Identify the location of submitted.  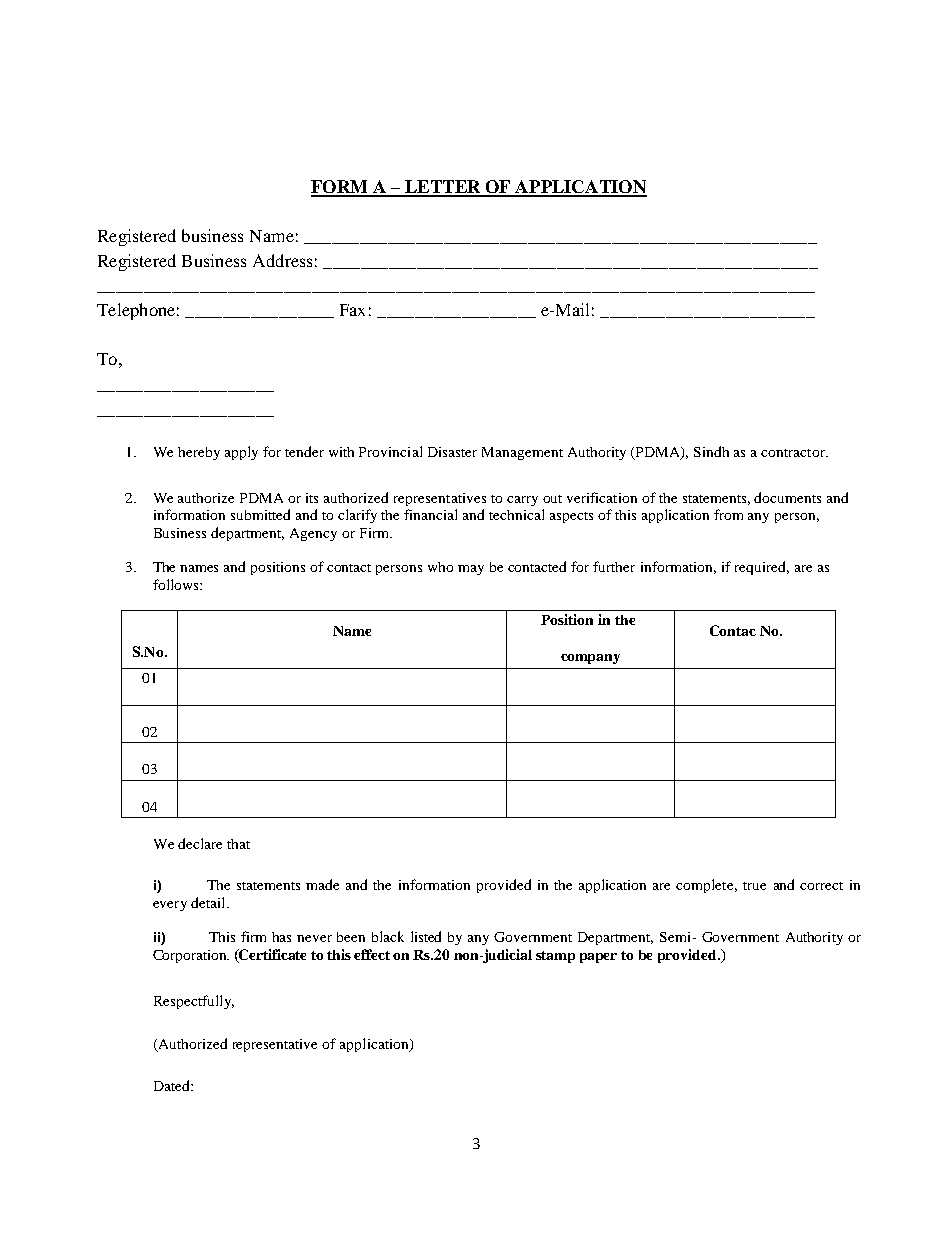
(260, 514).
